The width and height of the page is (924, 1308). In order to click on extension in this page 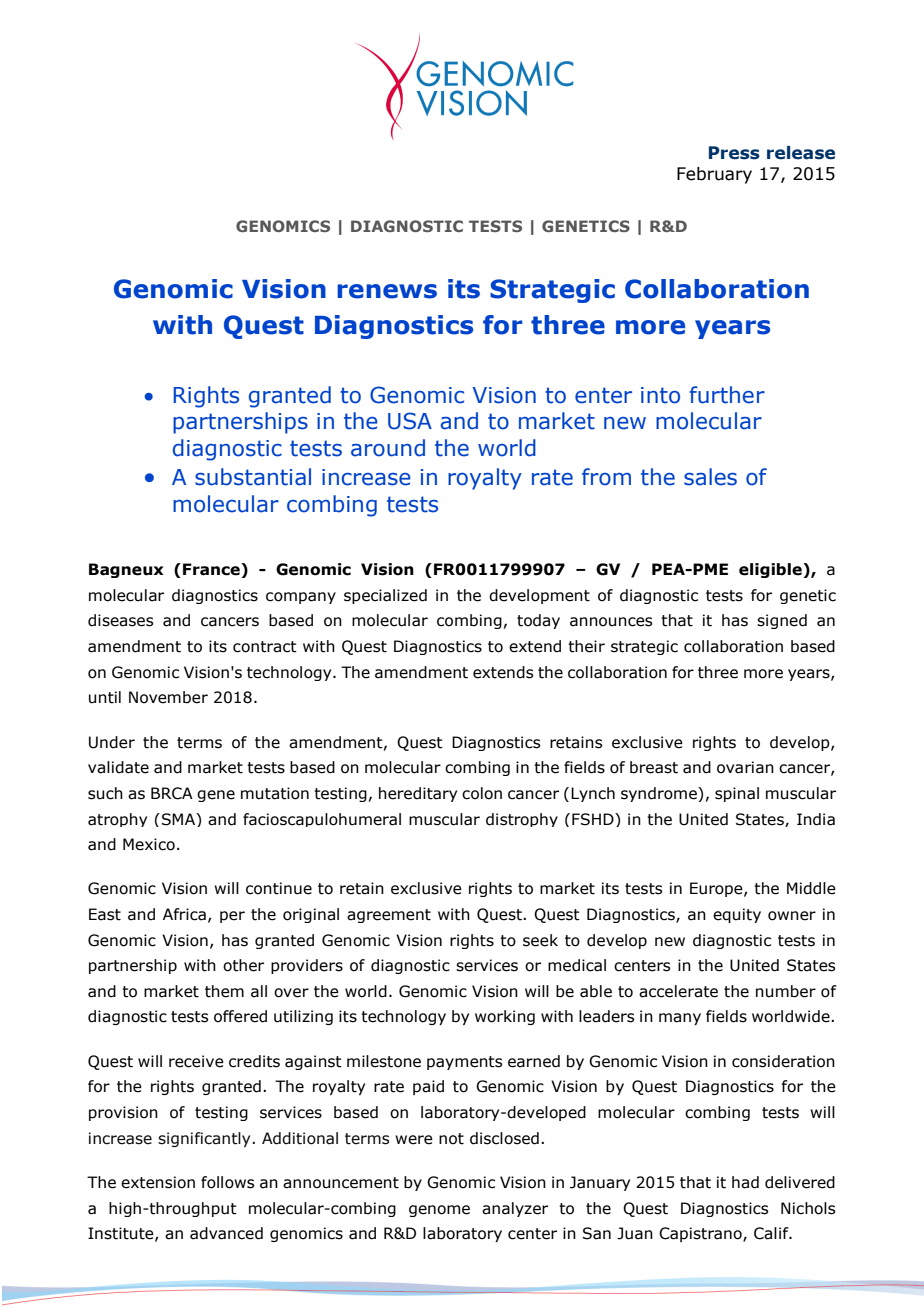, I will do `click(158, 1182)`.
